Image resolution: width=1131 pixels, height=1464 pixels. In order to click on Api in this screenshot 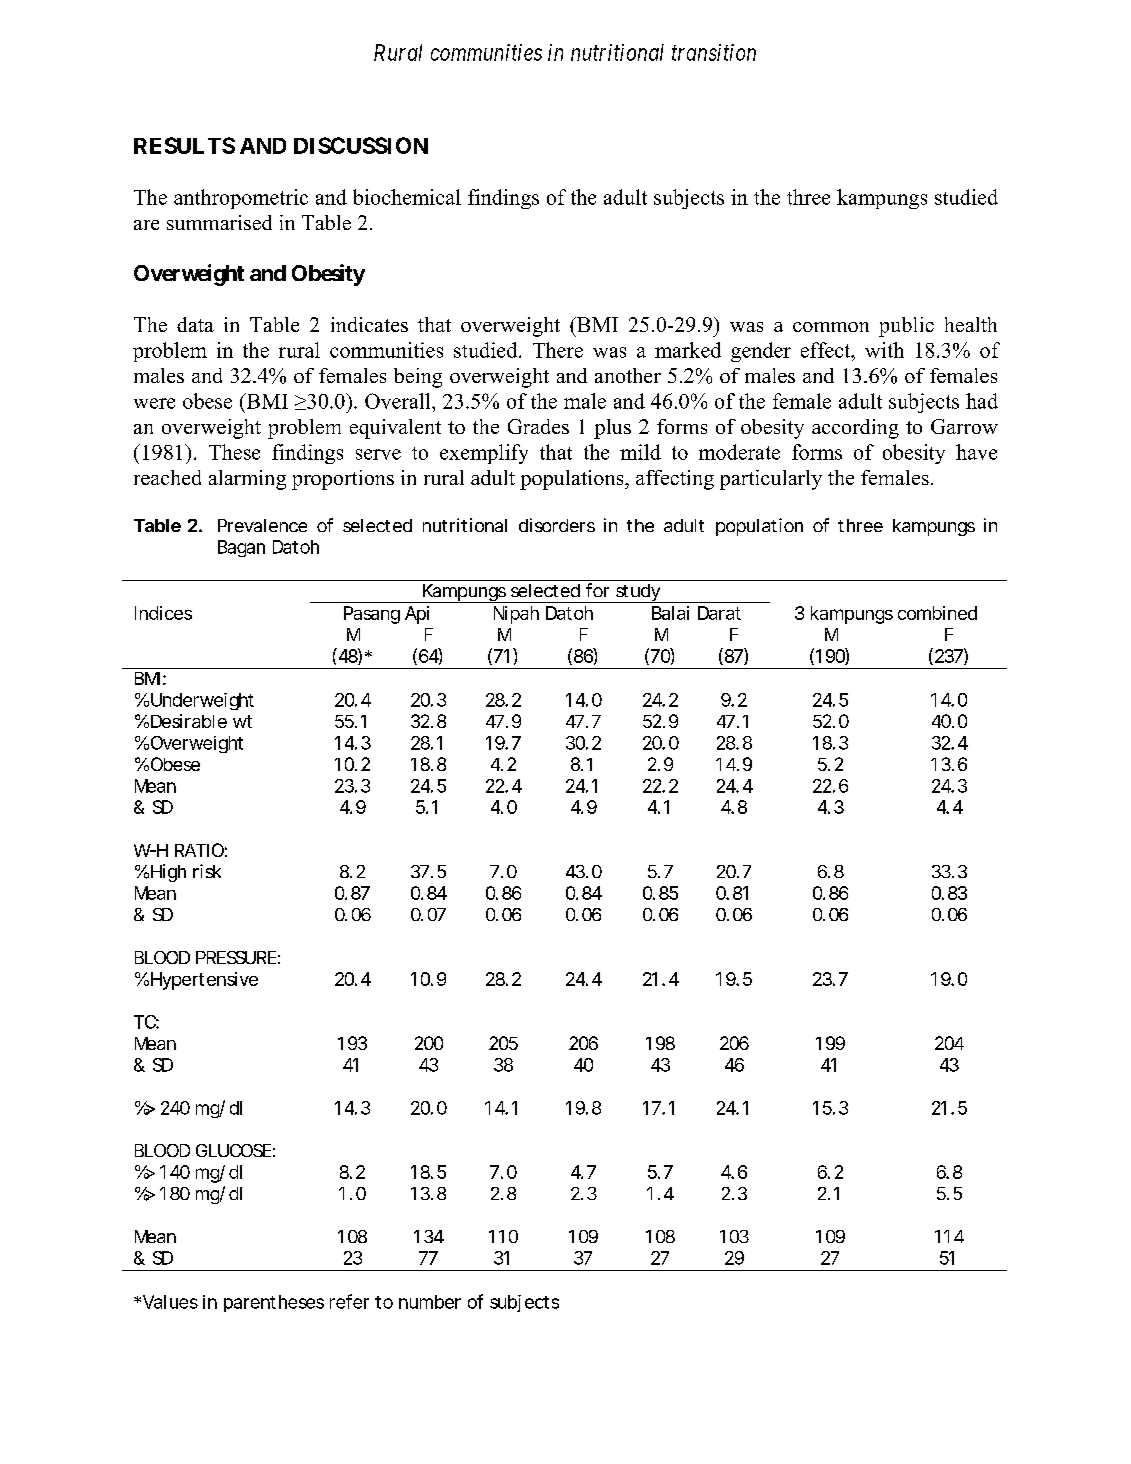, I will do `click(417, 615)`.
